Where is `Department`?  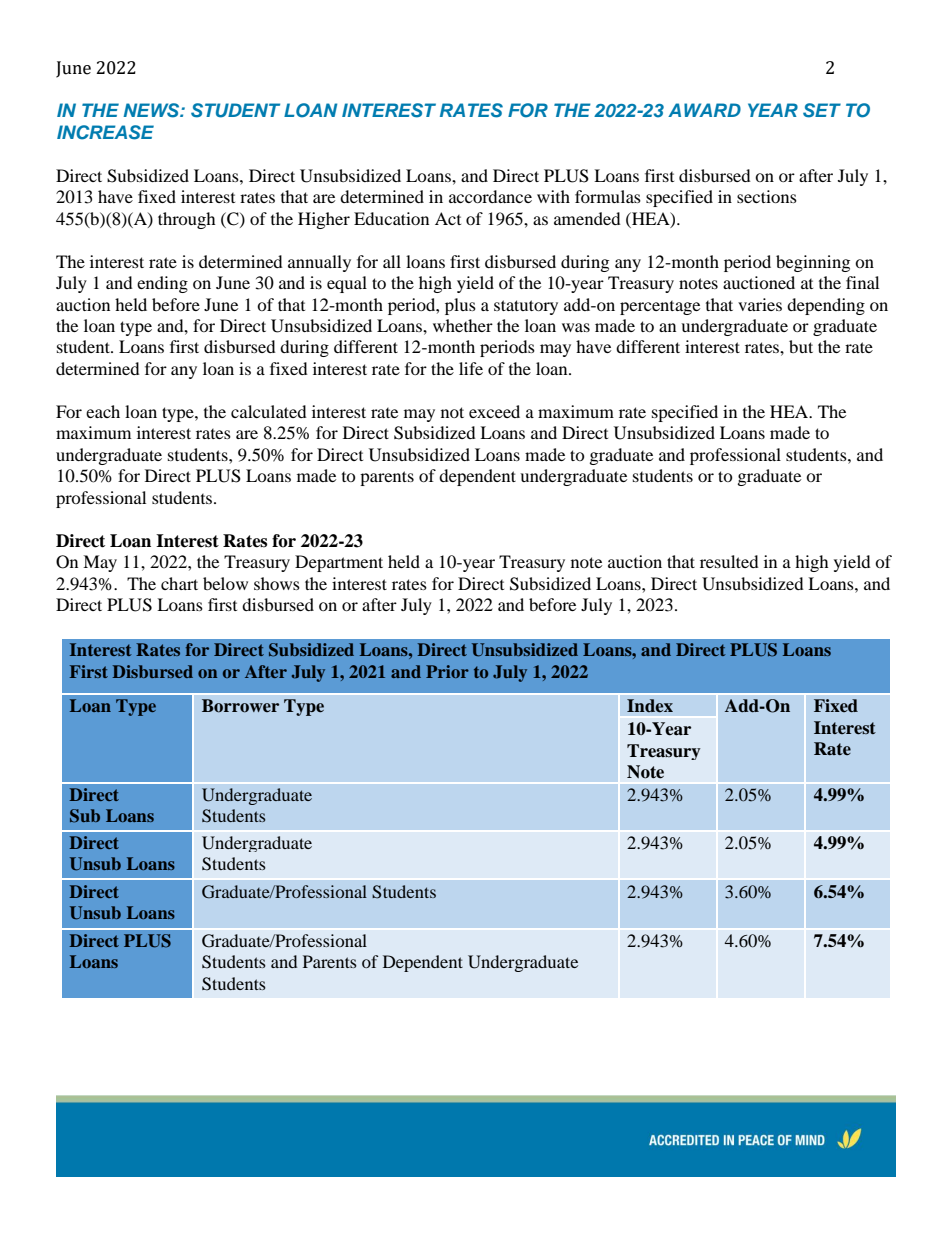 Department is located at coordinates (339, 563).
